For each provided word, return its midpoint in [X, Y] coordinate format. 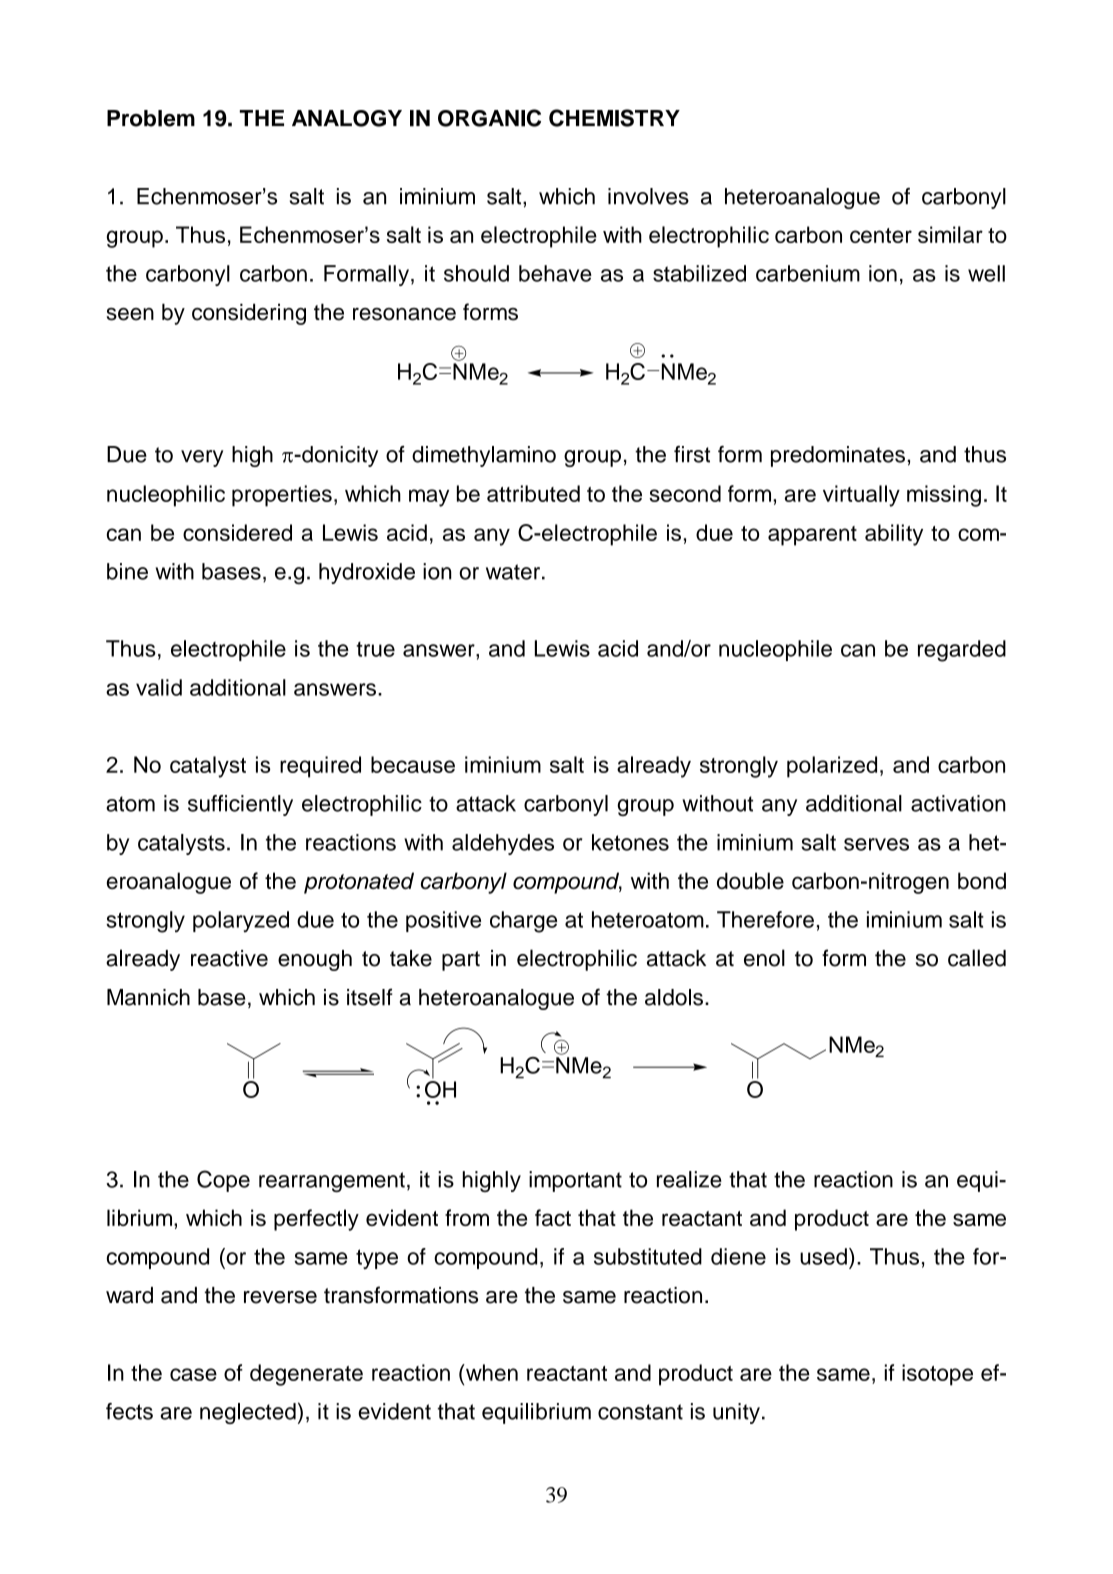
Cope [223, 1181]
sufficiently [240, 805]
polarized [832, 767]
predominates [838, 456]
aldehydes [503, 844]
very [202, 458]
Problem [151, 118]
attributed [533, 493]
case [193, 1374]
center [881, 235]
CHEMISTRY [614, 118]
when [491, 1372]
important [575, 1181]
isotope [937, 1375]
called [977, 958]
